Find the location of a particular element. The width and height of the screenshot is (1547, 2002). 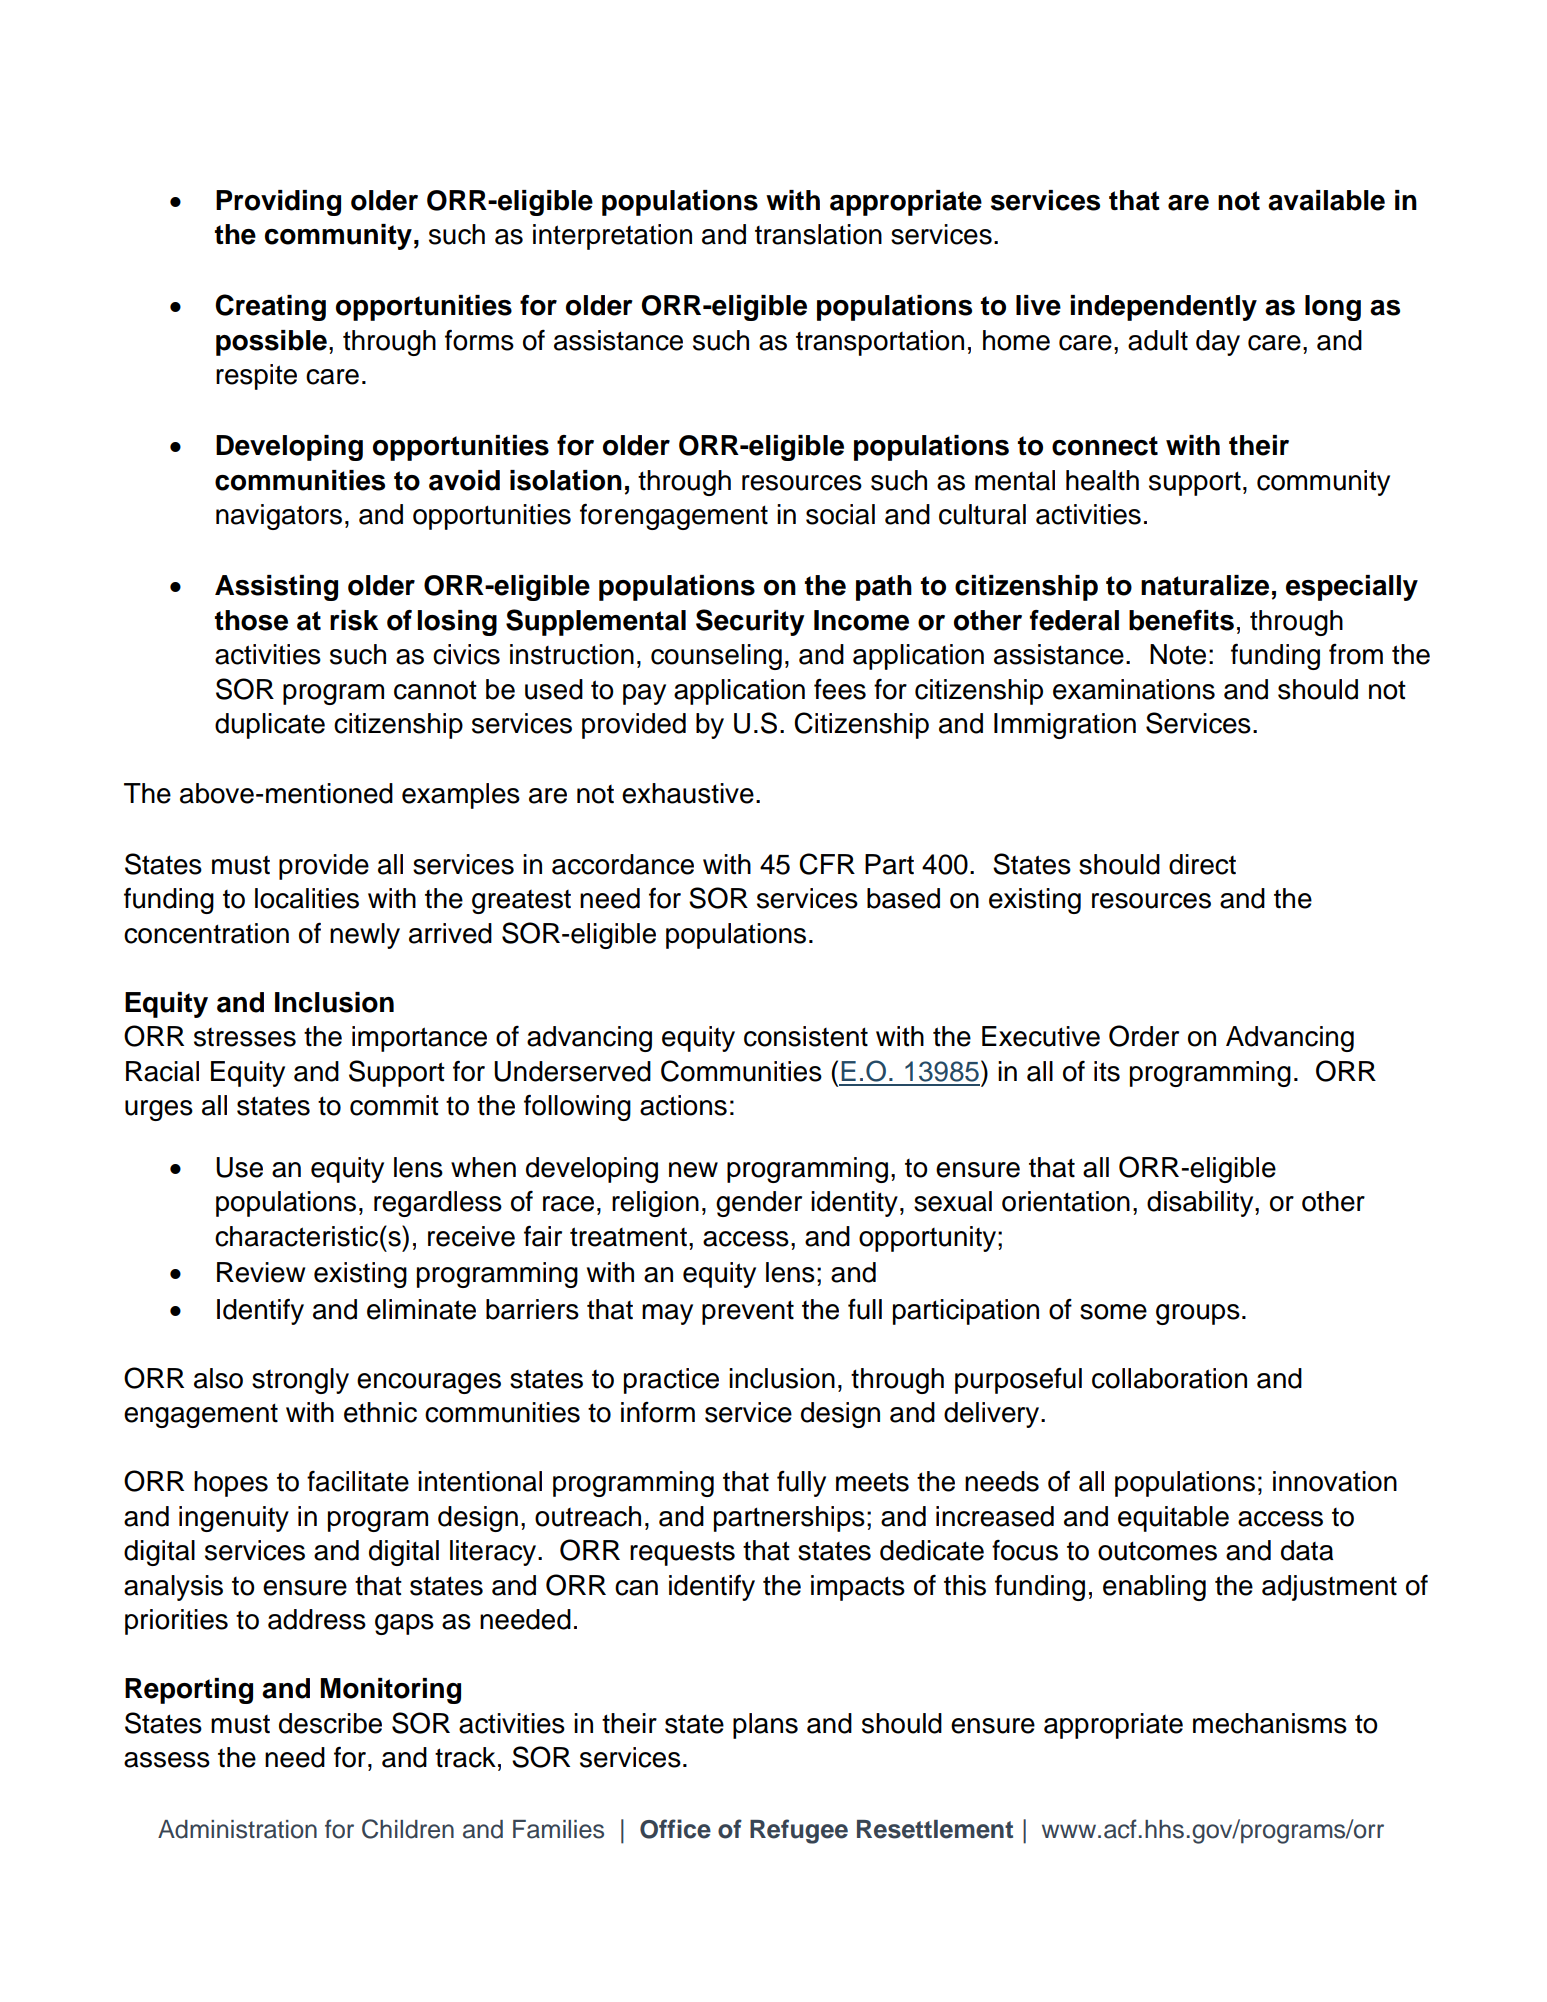

groups is located at coordinates (1198, 1314).
